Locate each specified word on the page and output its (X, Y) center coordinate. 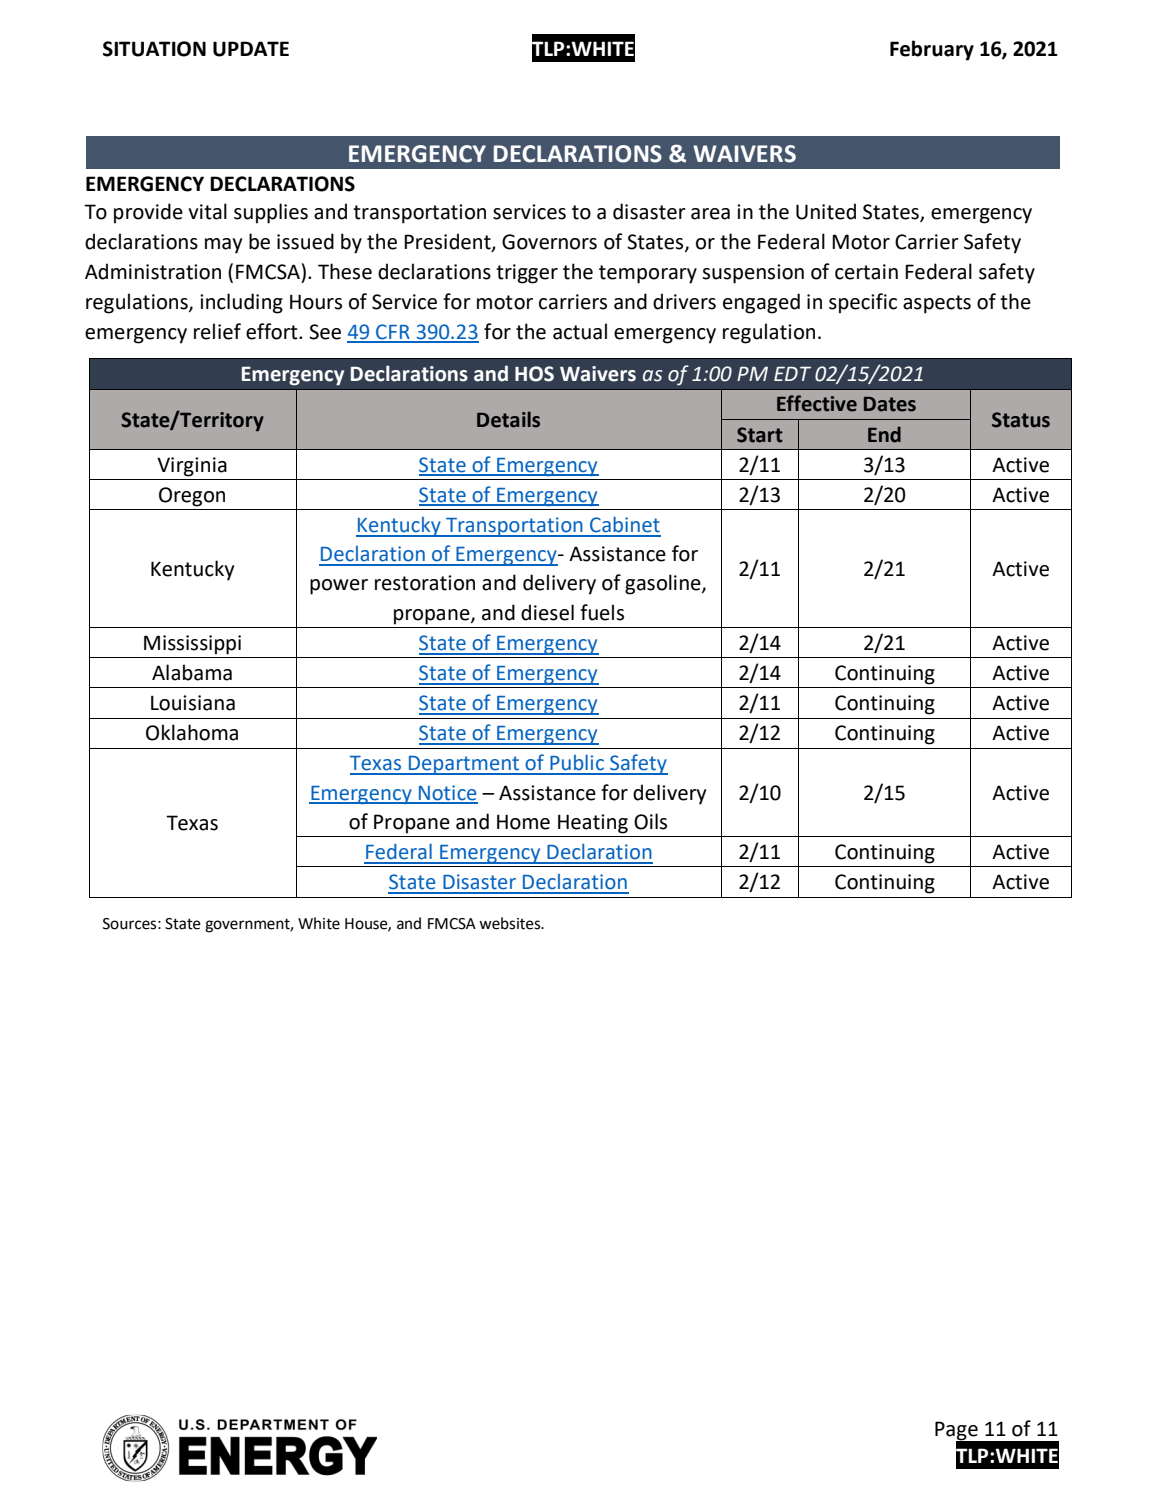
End (884, 434)
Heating (593, 824)
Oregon (192, 497)
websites (511, 923)
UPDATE (251, 49)
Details (508, 419)
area (710, 214)
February (932, 50)
